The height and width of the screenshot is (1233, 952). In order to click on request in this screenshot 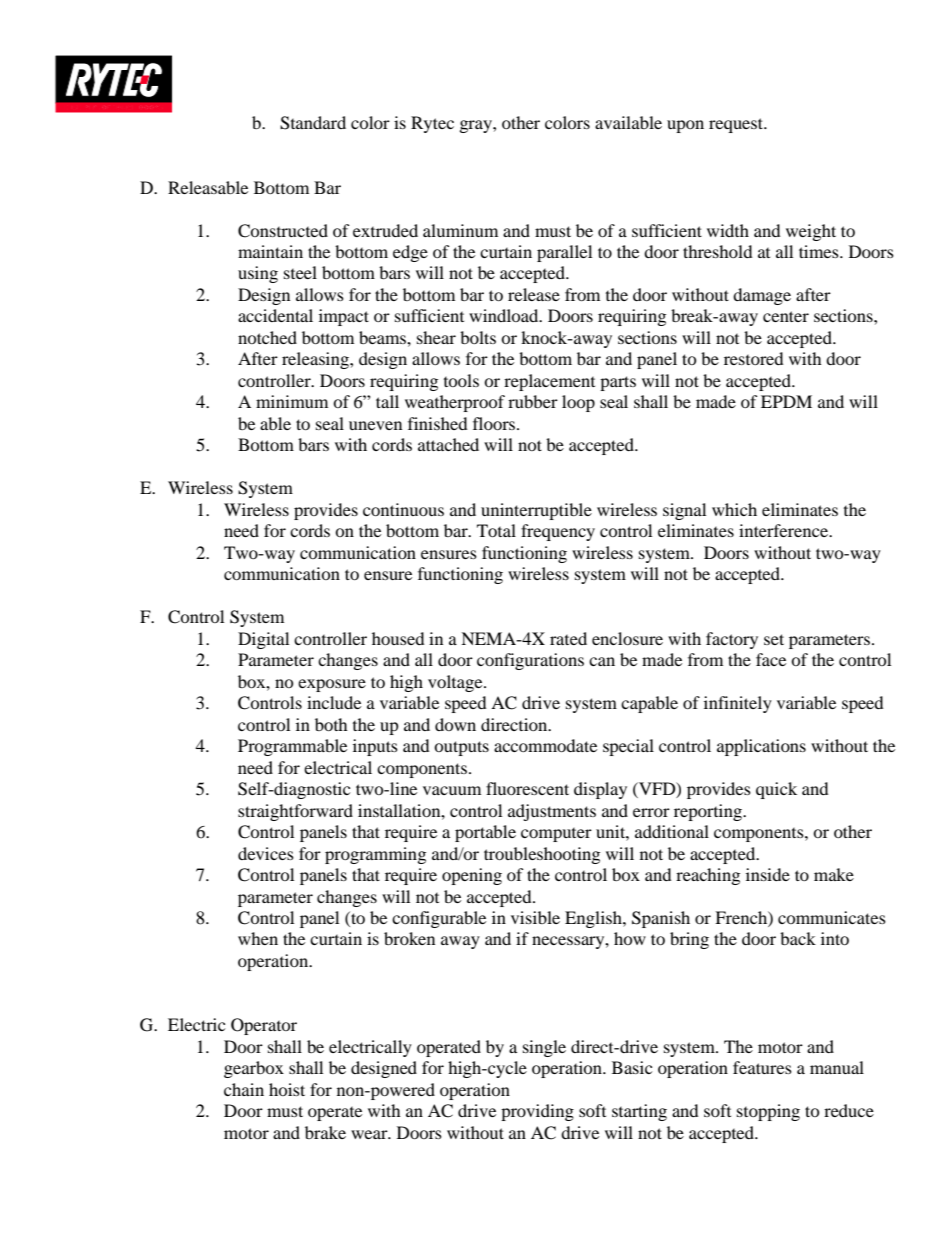, I will do `click(737, 125)`.
